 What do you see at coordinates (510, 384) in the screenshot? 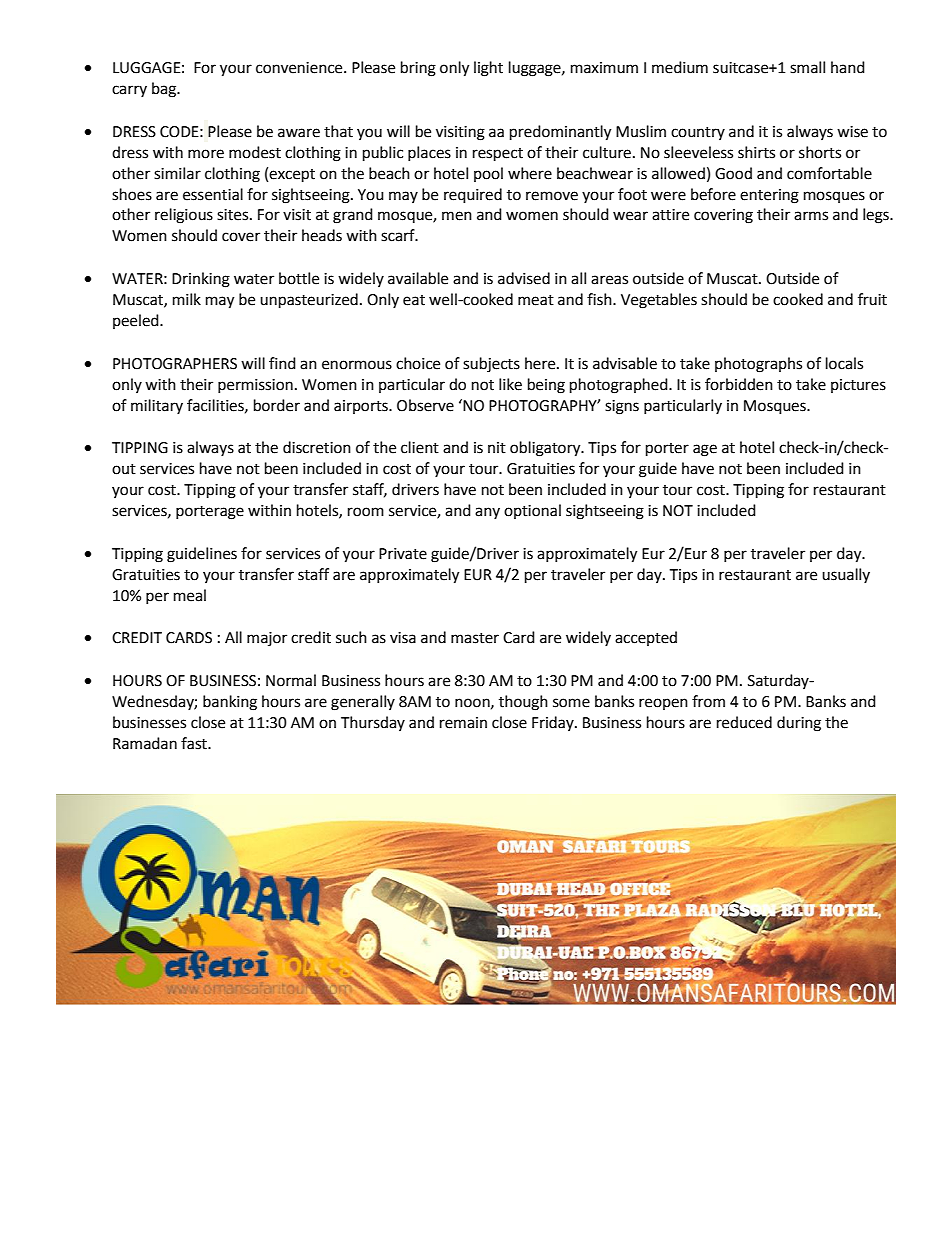
I see `like` at bounding box center [510, 384].
